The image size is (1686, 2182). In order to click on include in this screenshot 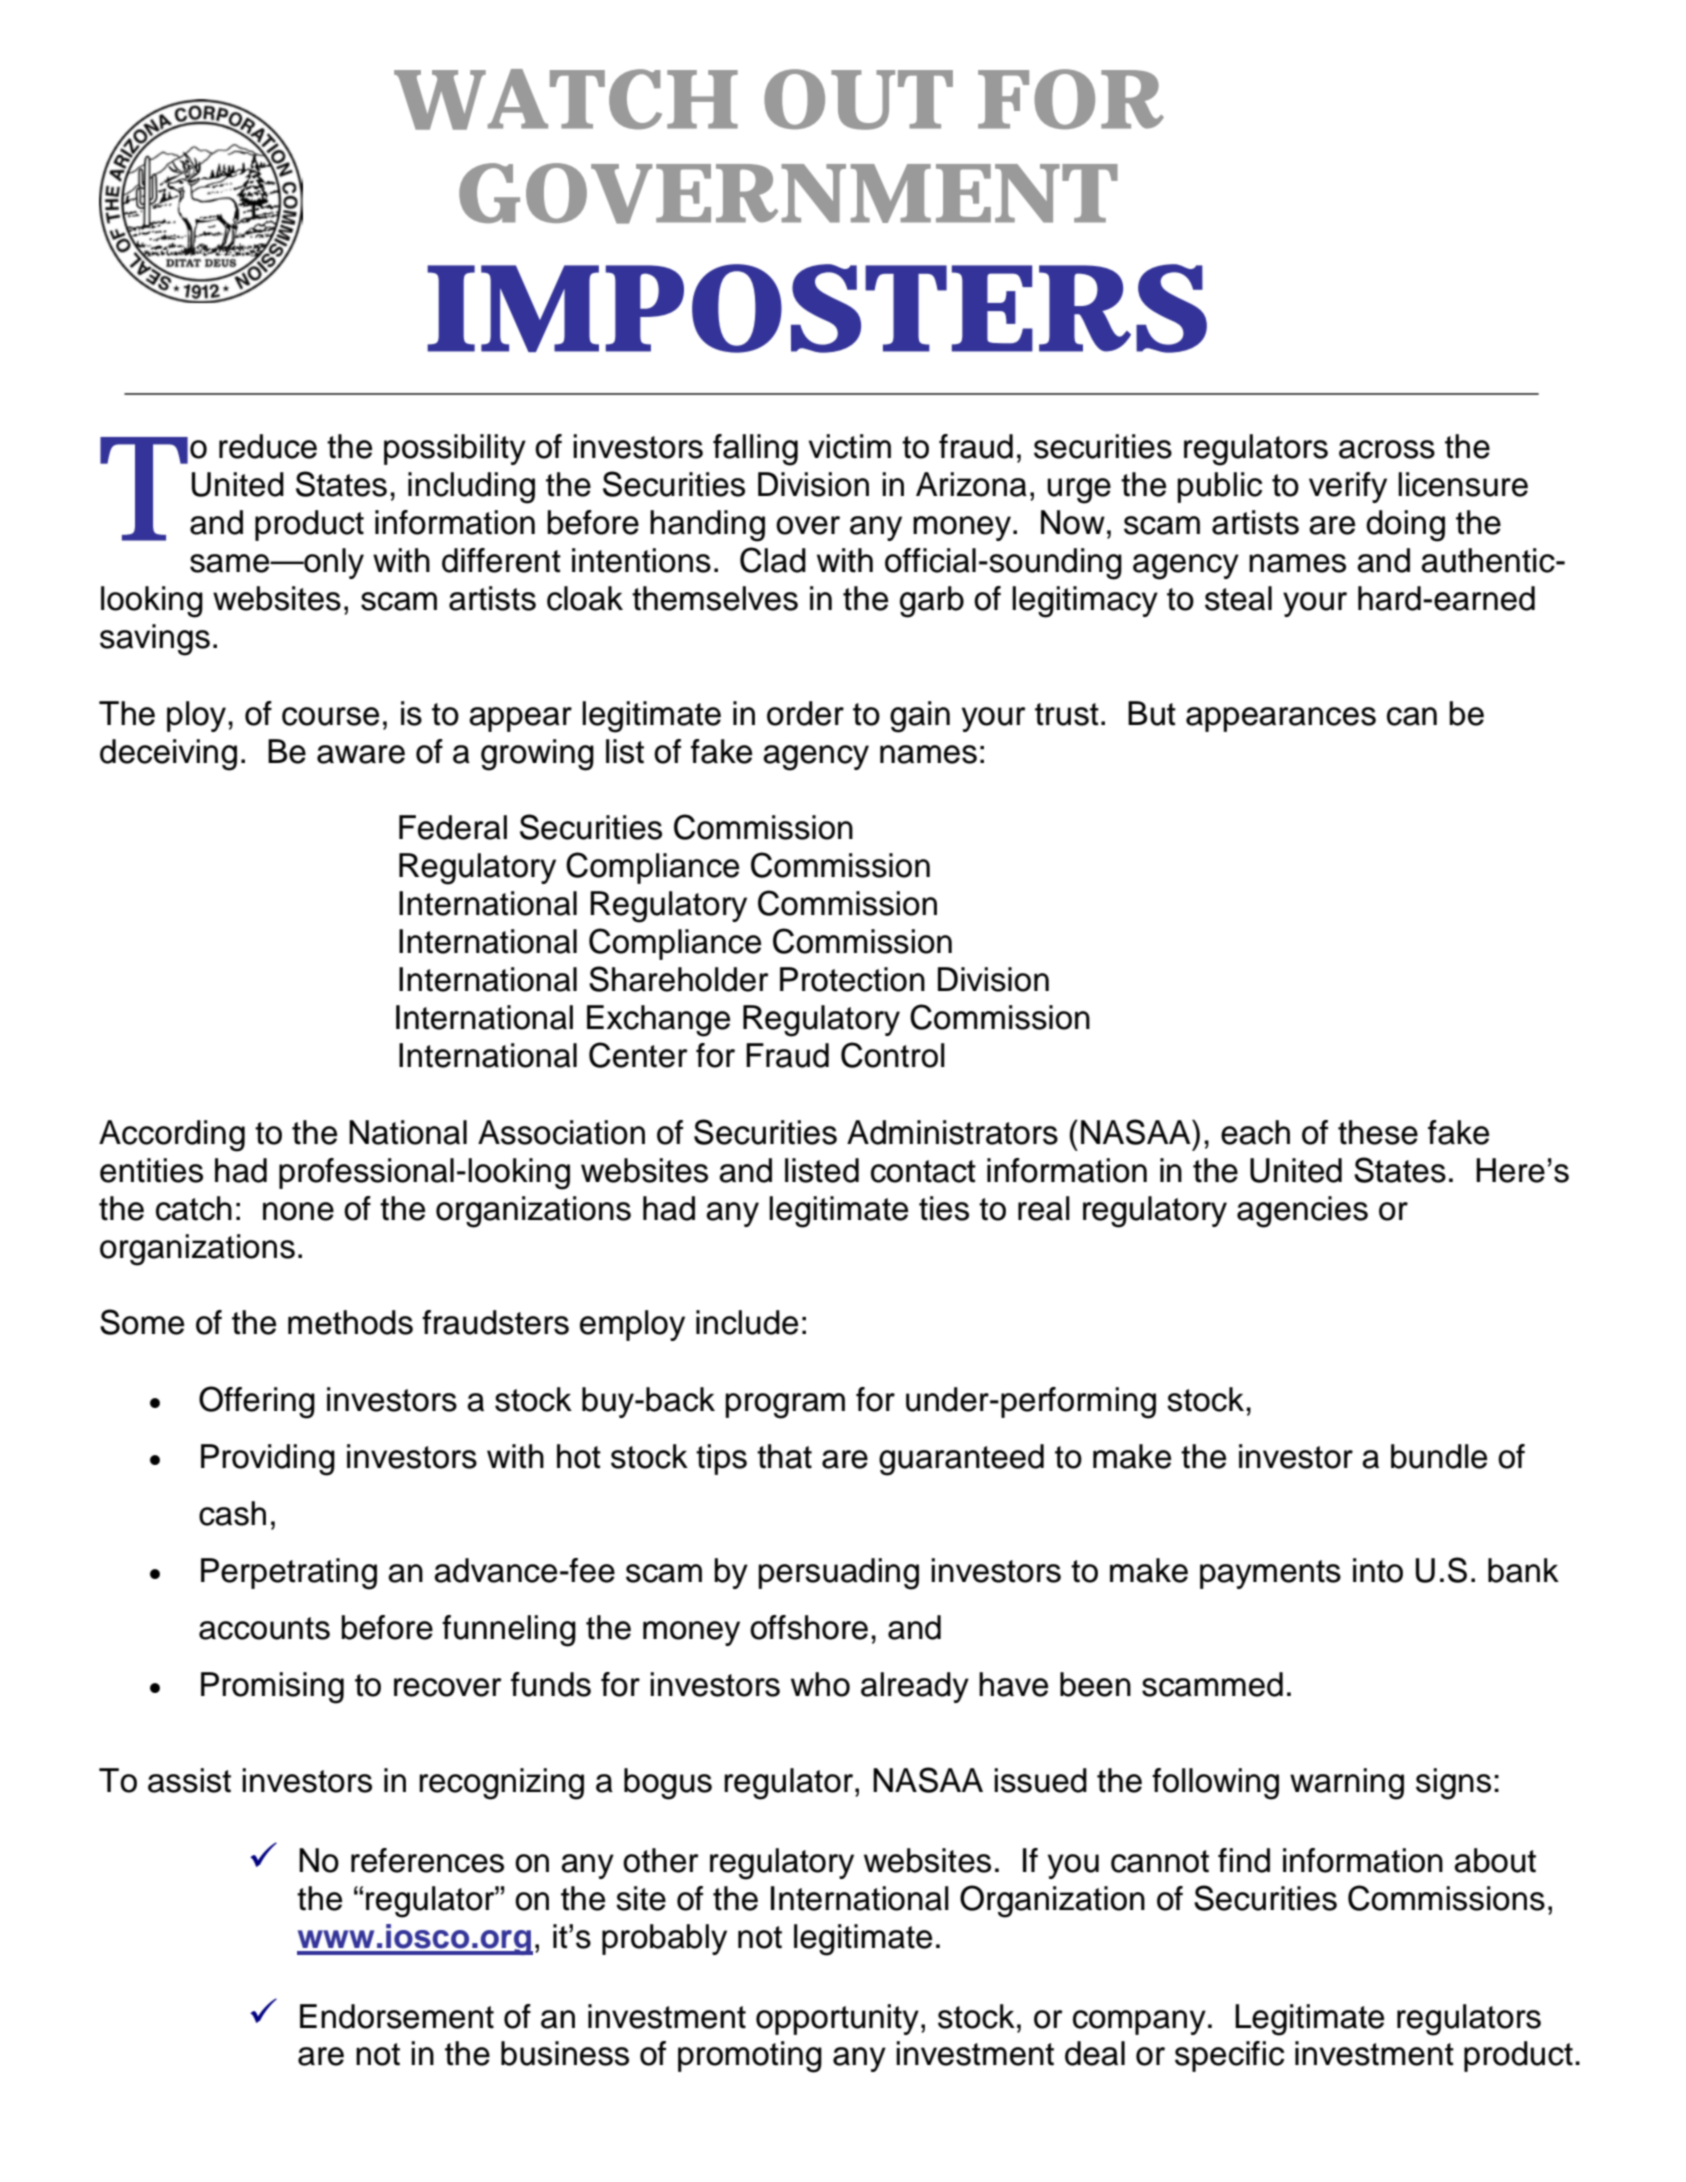, I will do `click(747, 1322)`.
